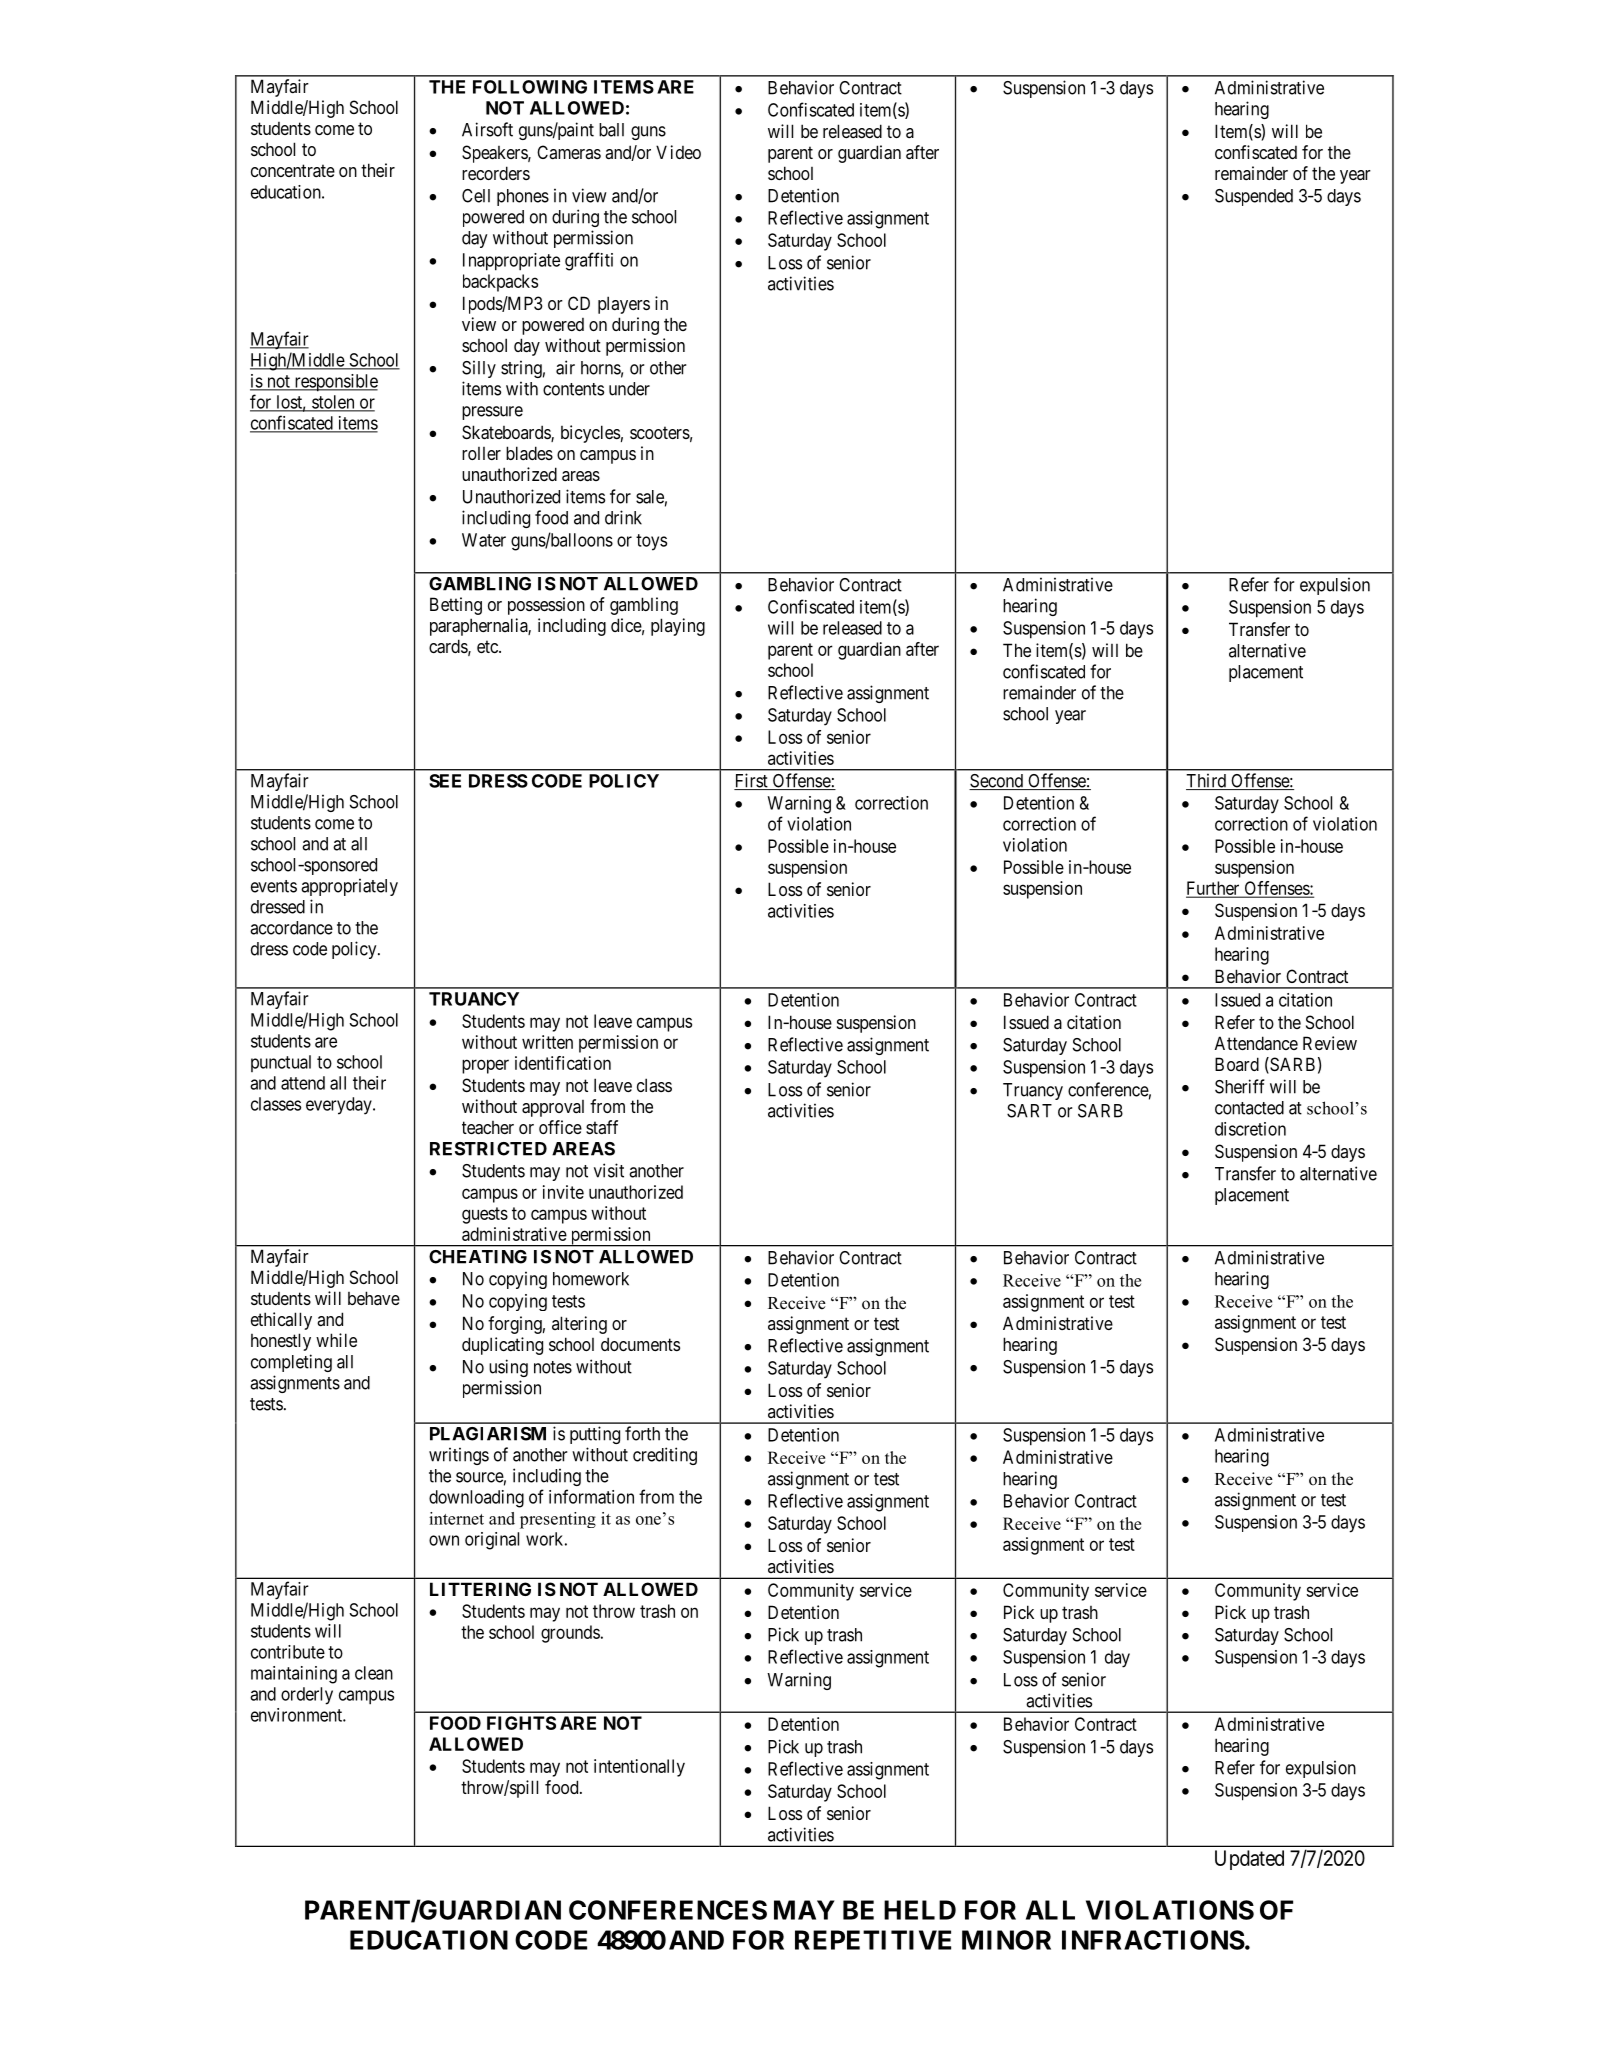 The height and width of the image is (2069, 1599). Describe the element at coordinates (485, 1215) in the image. I see `guests` at that location.
